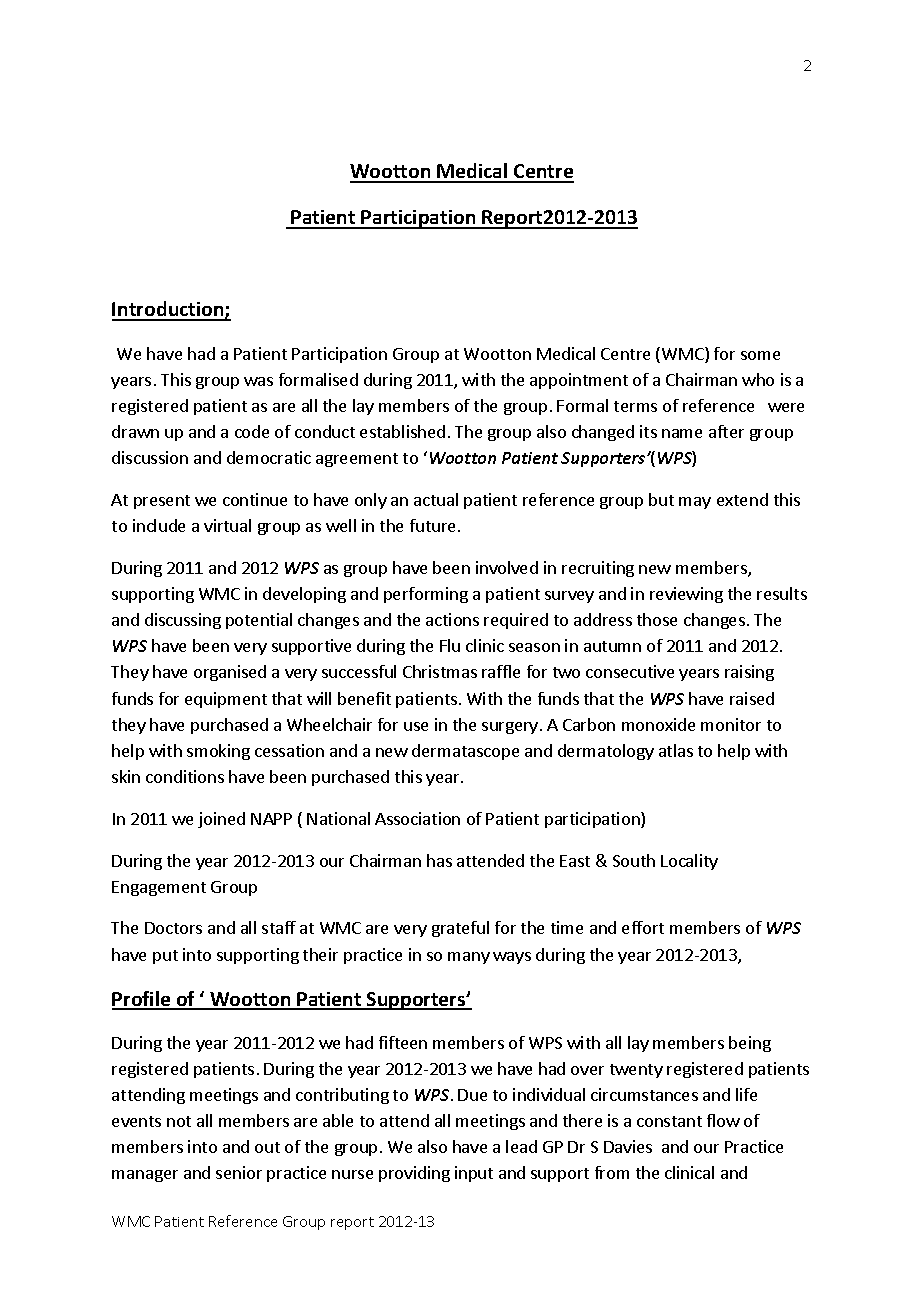 The height and width of the screenshot is (1308, 924). What do you see at coordinates (239, 1172) in the screenshot?
I see `senior` at bounding box center [239, 1172].
